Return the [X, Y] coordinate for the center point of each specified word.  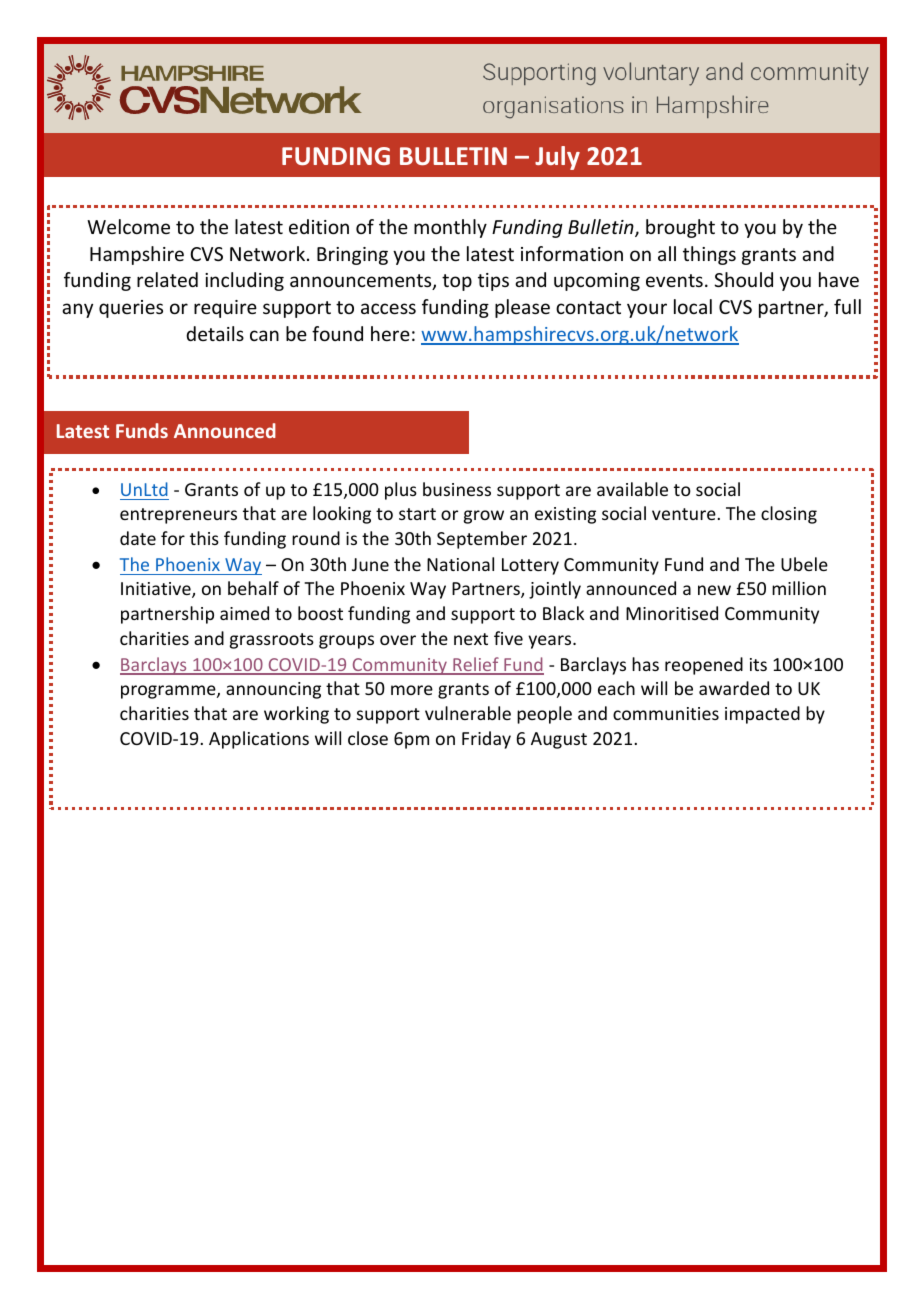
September [482, 540]
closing [789, 515]
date [138, 538]
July [557, 158]
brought [680, 228]
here [390, 333]
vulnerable [468, 713]
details [215, 333]
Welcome [128, 226]
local [693, 306]
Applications [259, 740]
